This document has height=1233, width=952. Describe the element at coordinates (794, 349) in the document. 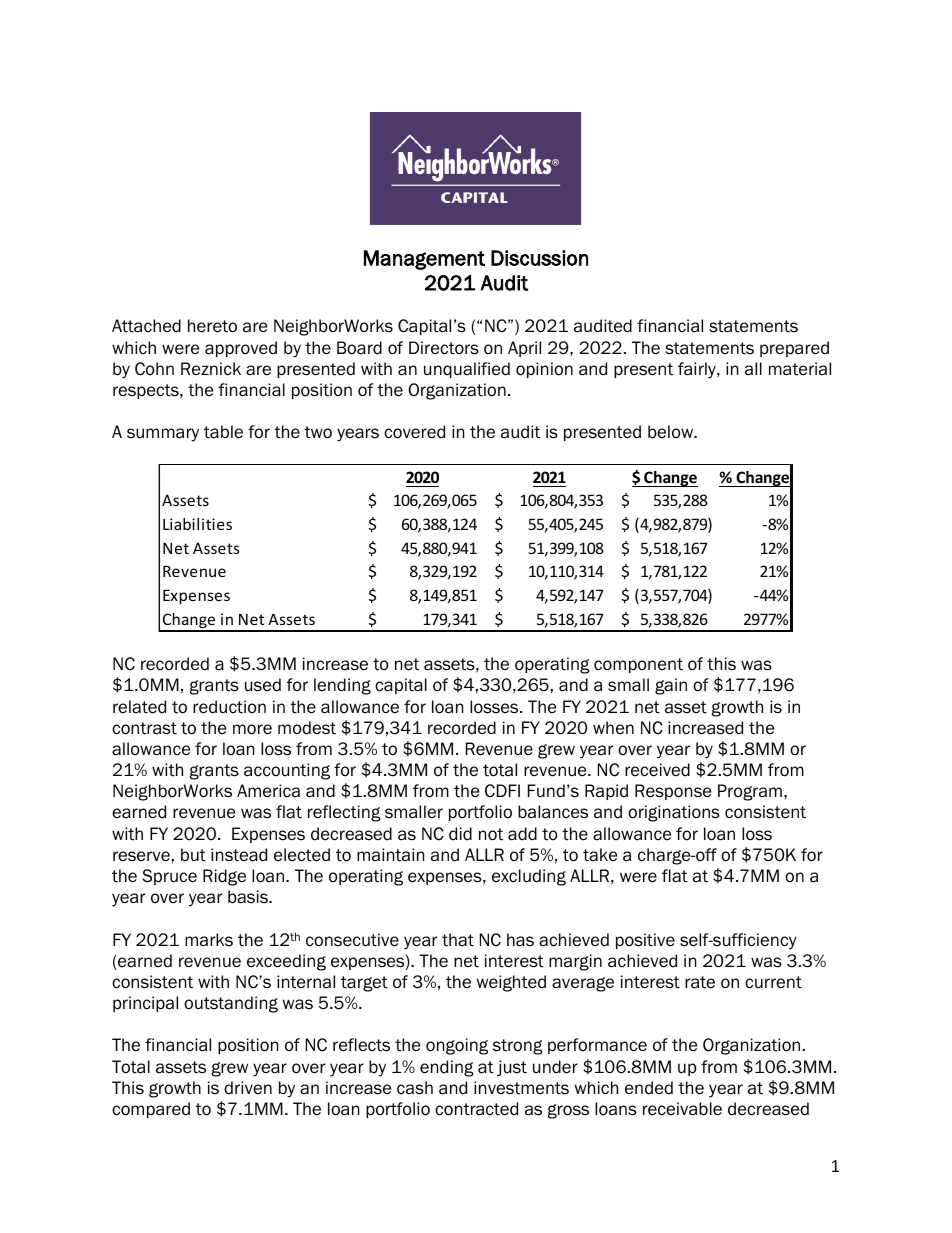

I see `prepared` at that location.
